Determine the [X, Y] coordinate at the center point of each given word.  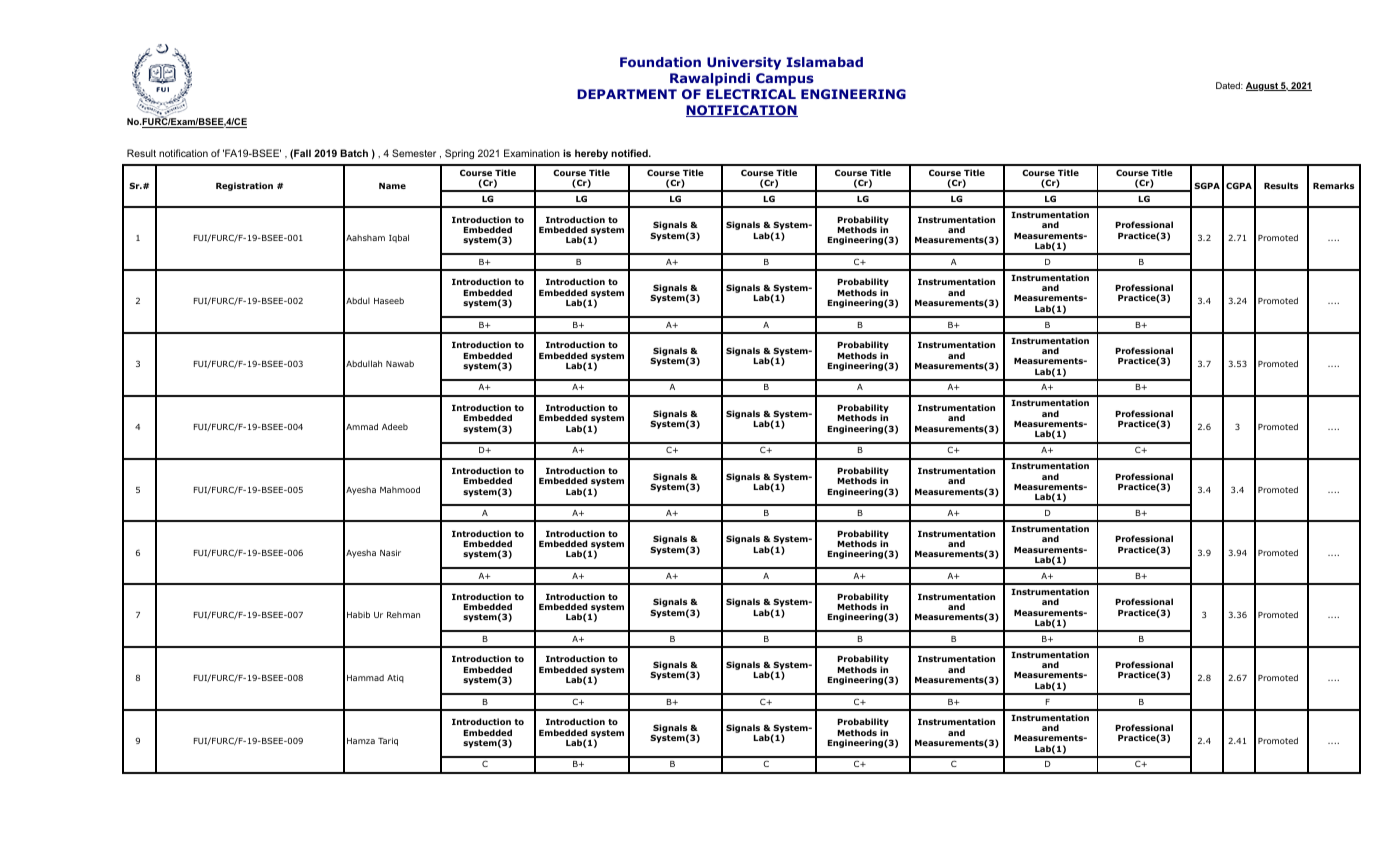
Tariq [388, 742]
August [1263, 86]
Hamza [361, 741]
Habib [358, 614]
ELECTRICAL [751, 94]
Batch [354, 153]
